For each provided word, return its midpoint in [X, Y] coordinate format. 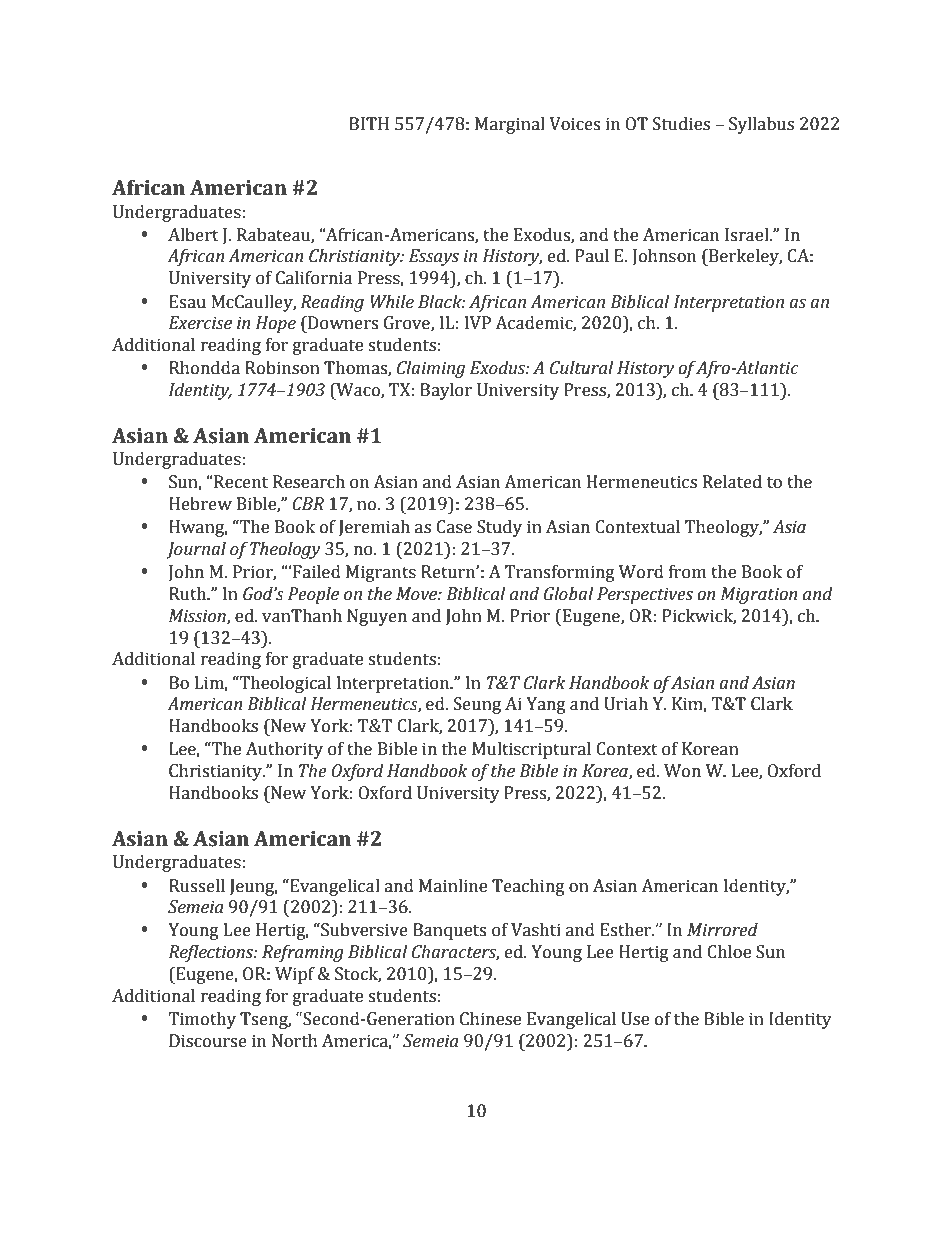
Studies [681, 124]
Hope [276, 324]
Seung [477, 705]
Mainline [453, 886]
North [295, 1041]
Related [732, 482]
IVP [478, 323]
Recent [240, 482]
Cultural [581, 368]
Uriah [626, 704]
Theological [284, 684]
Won [682, 771]
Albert [193, 235]
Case [454, 527]
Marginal [510, 125]
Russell [197, 886]
